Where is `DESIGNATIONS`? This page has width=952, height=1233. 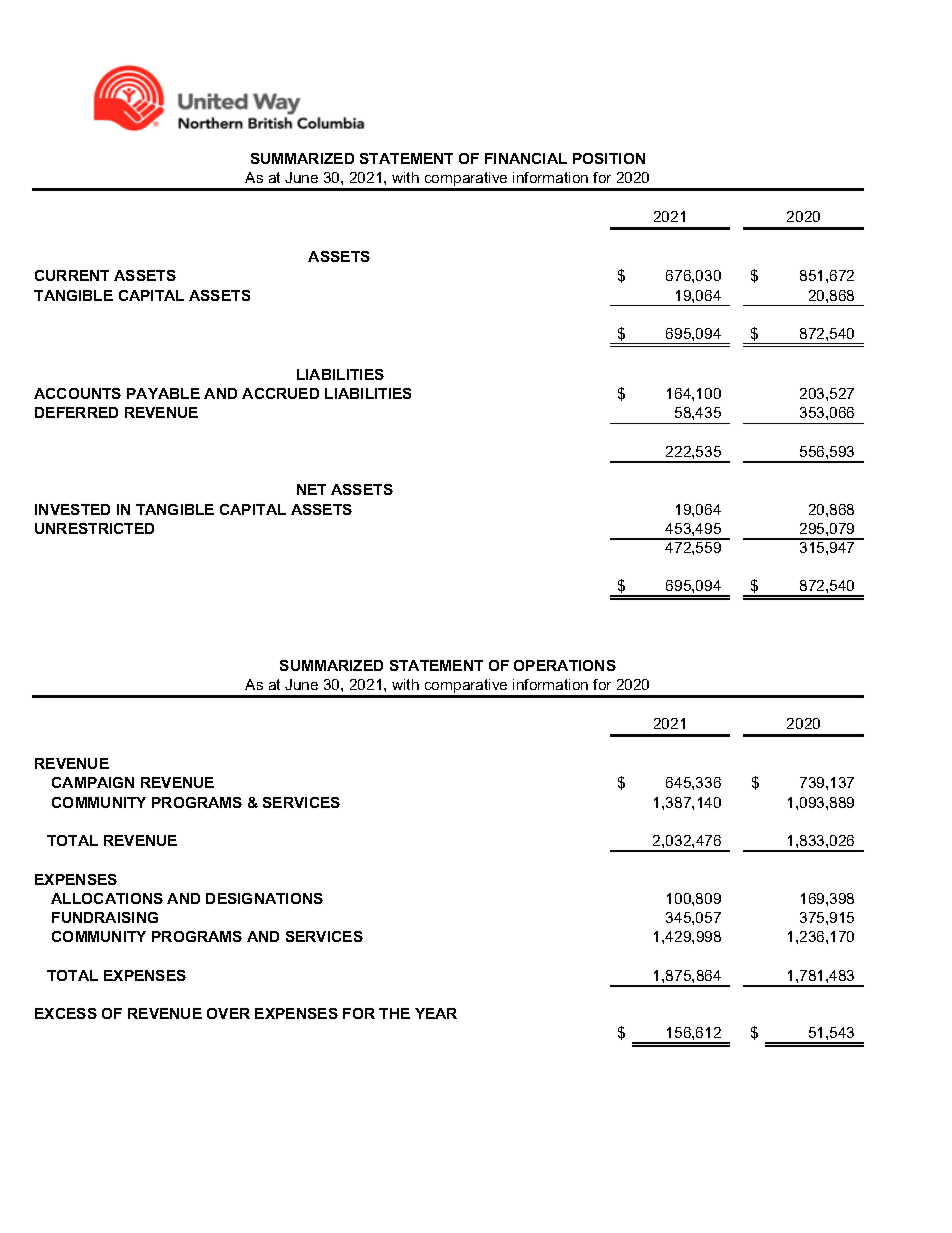
DESIGNATIONS is located at coordinates (264, 898).
